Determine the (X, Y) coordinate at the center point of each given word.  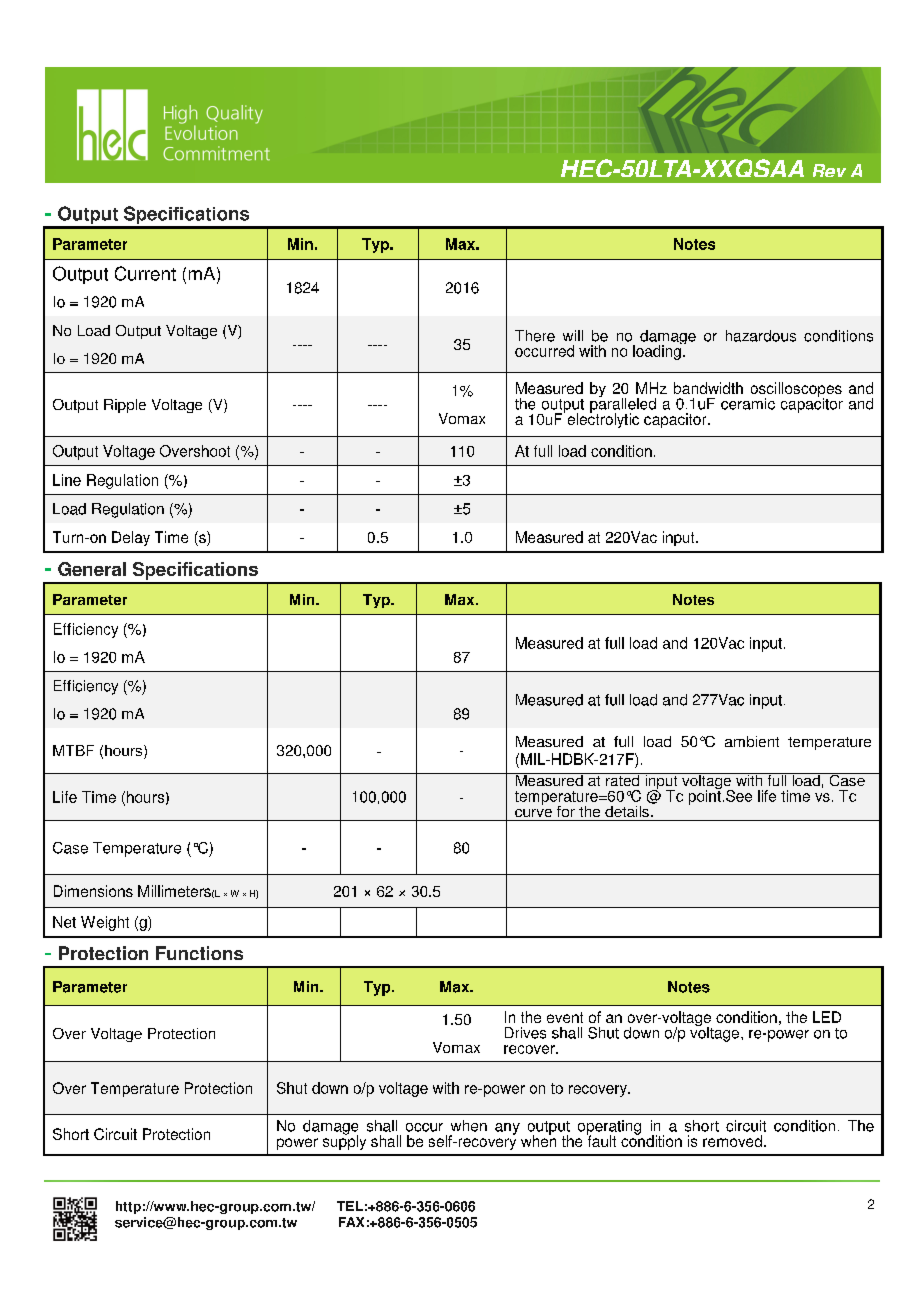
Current (145, 273)
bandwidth (708, 388)
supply (344, 1141)
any (507, 1129)
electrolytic (603, 419)
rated (622, 779)
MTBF (73, 750)
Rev (829, 170)
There (535, 336)
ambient (752, 741)
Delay (131, 538)
